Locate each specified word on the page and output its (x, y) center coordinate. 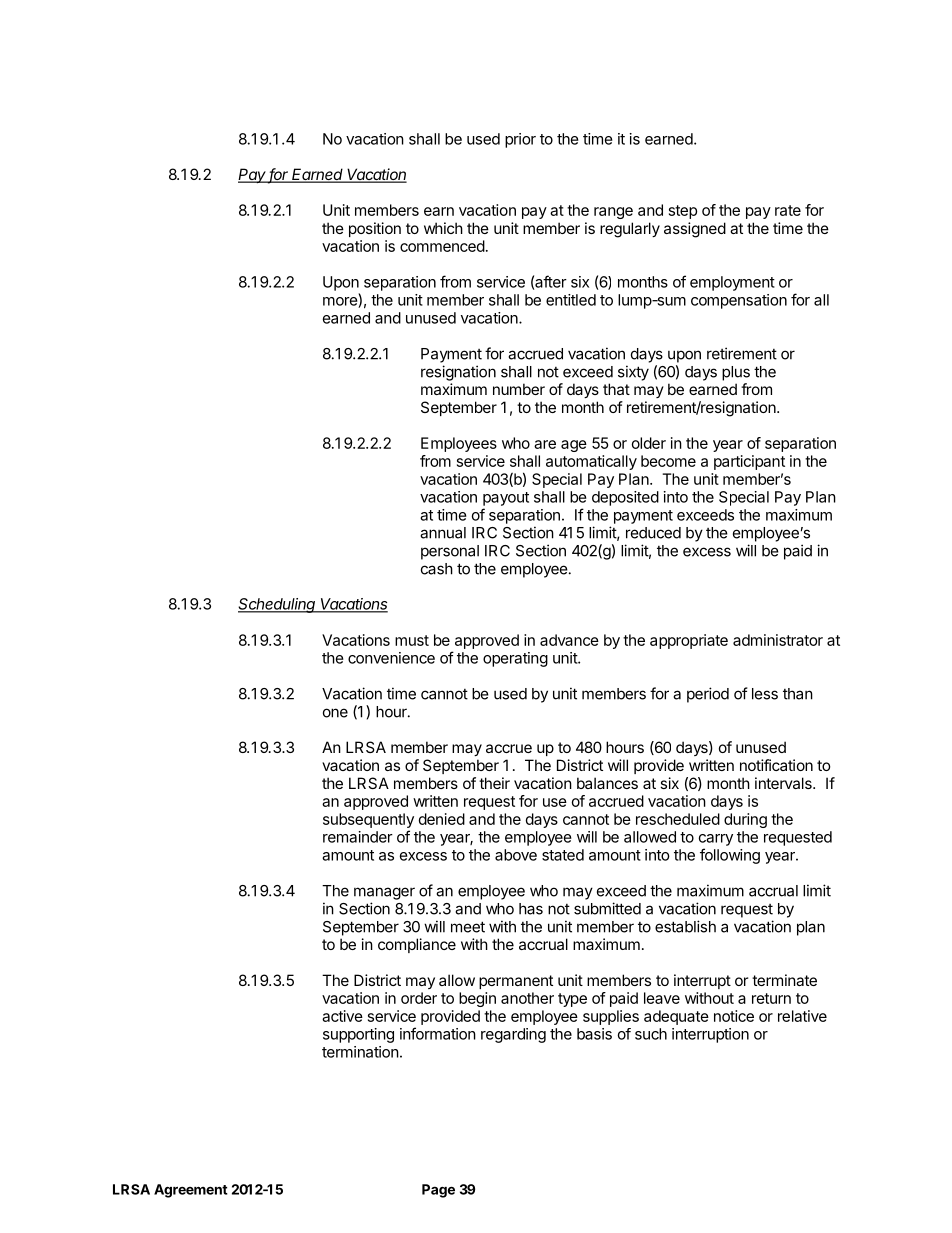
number (519, 389)
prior (520, 140)
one (335, 713)
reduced (653, 533)
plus (736, 373)
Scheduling (278, 605)
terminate (784, 980)
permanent (516, 982)
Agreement (191, 1191)
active (342, 1016)
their (494, 783)
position (375, 229)
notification (776, 765)
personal (450, 552)
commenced (442, 246)
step (683, 212)
